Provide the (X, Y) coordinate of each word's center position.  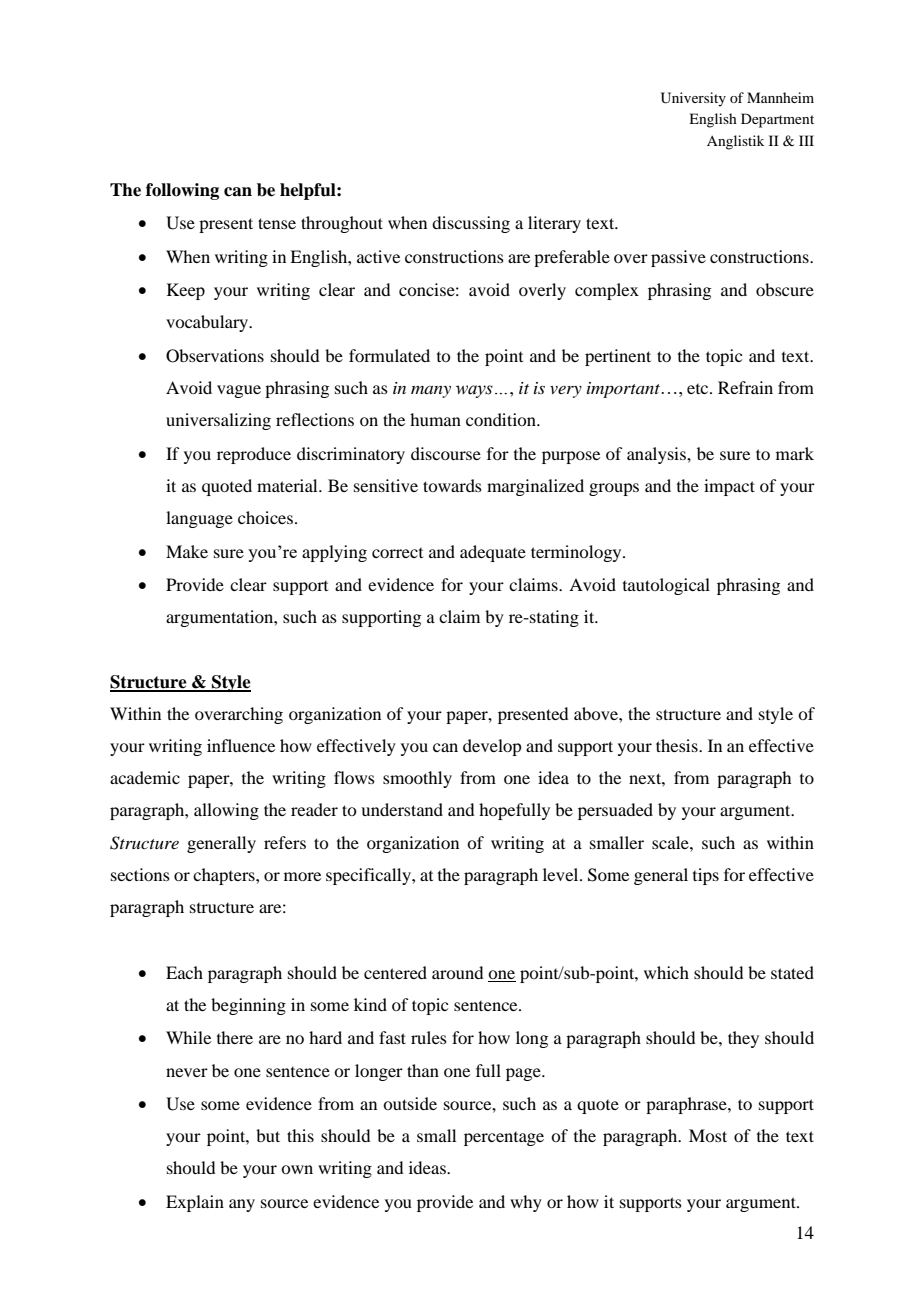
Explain (195, 1203)
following (182, 191)
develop (492, 747)
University (693, 99)
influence (241, 745)
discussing (471, 224)
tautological (666, 586)
